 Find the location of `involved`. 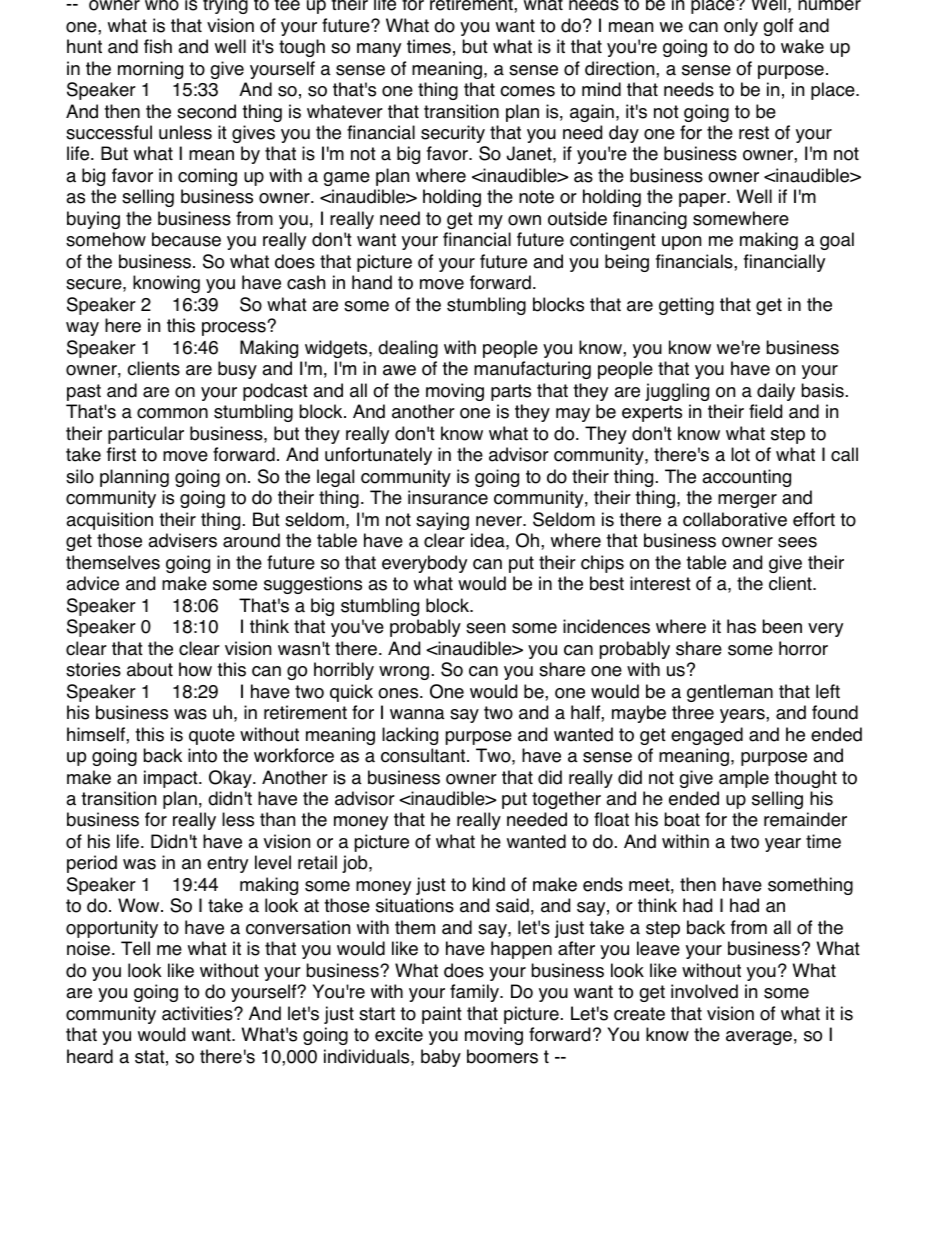

involved is located at coordinates (704, 991).
